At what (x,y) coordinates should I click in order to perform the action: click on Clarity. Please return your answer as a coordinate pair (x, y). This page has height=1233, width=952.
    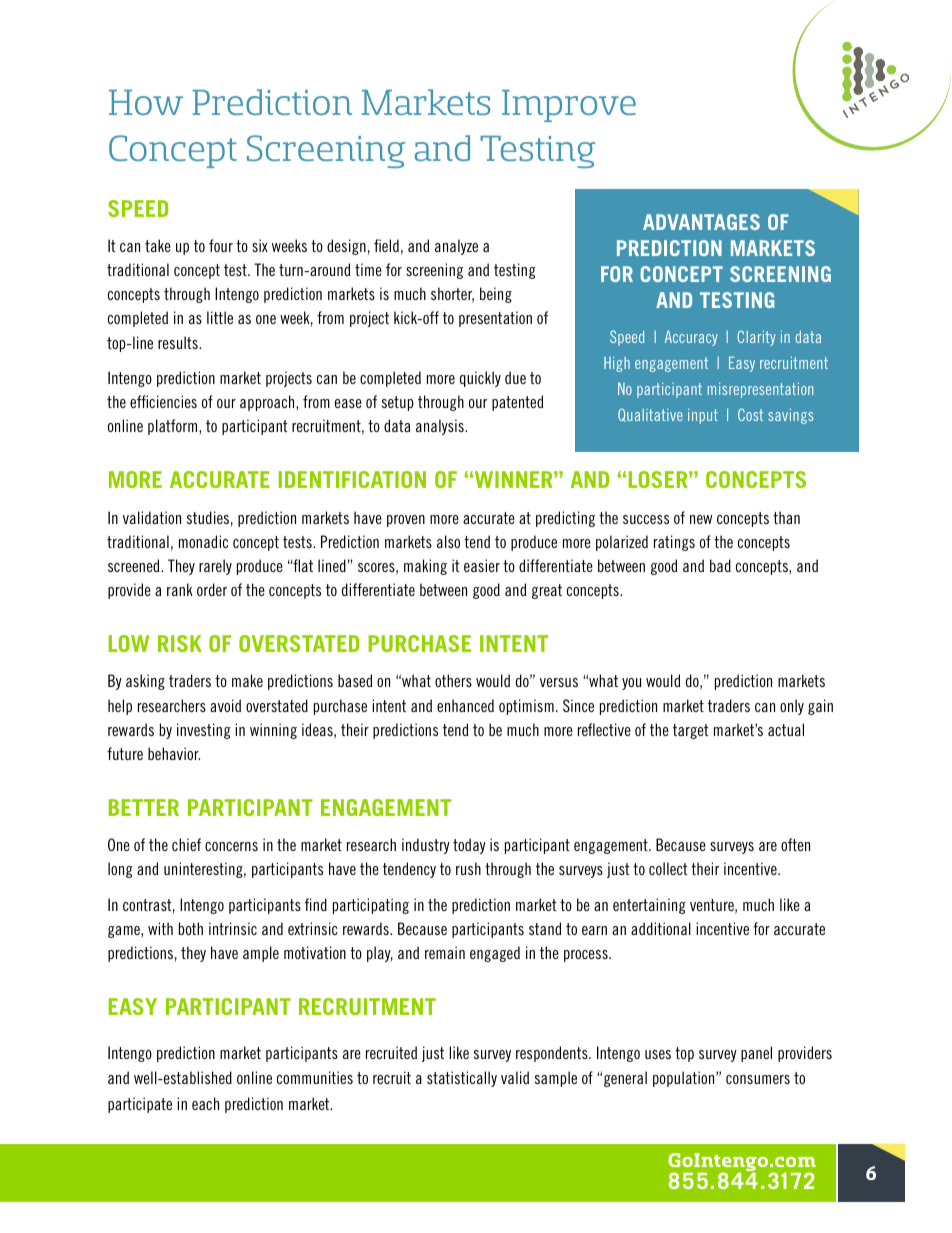
    Looking at the image, I should click on (756, 338).
